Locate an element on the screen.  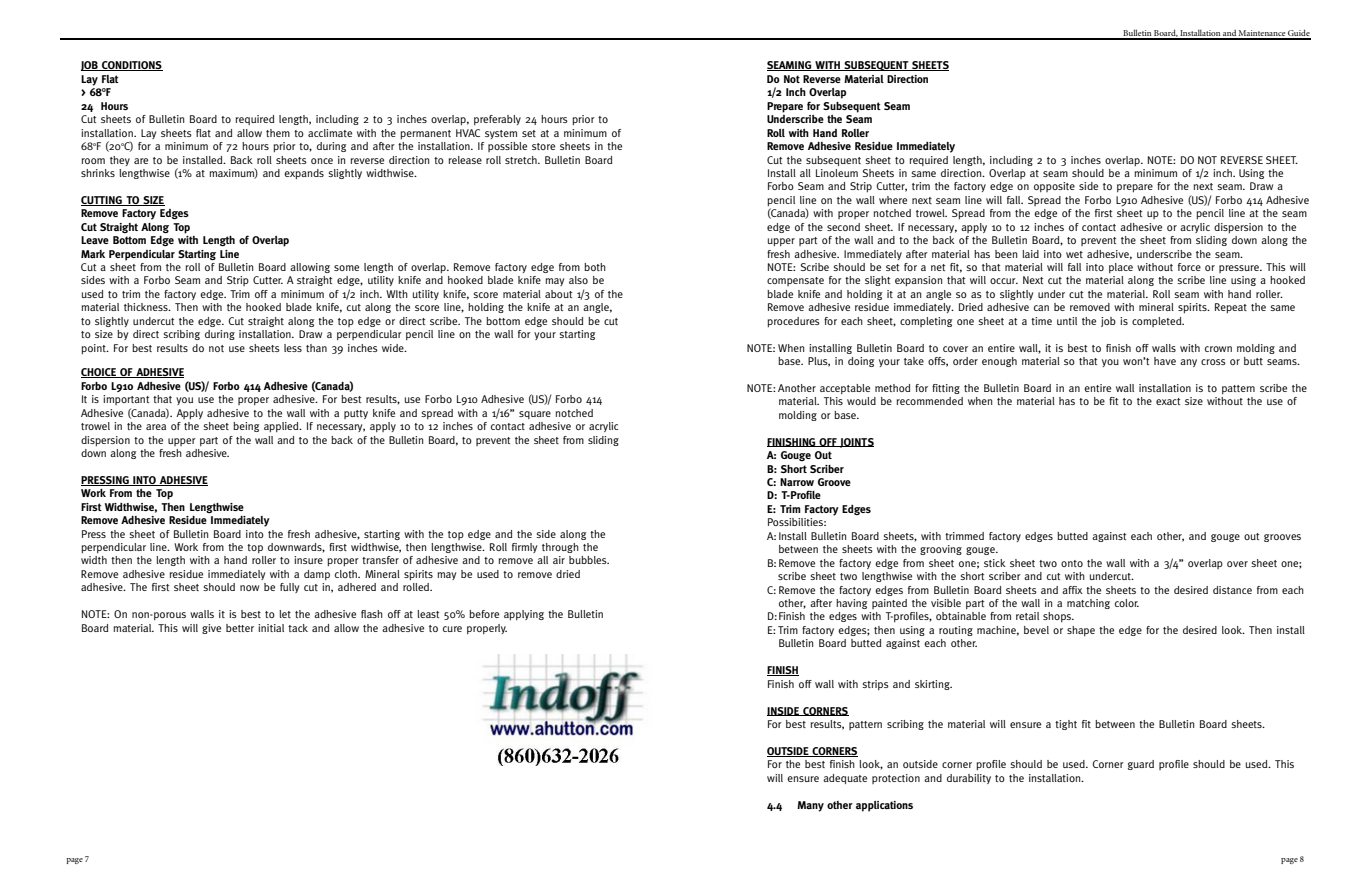
Many is located at coordinates (810, 806).
